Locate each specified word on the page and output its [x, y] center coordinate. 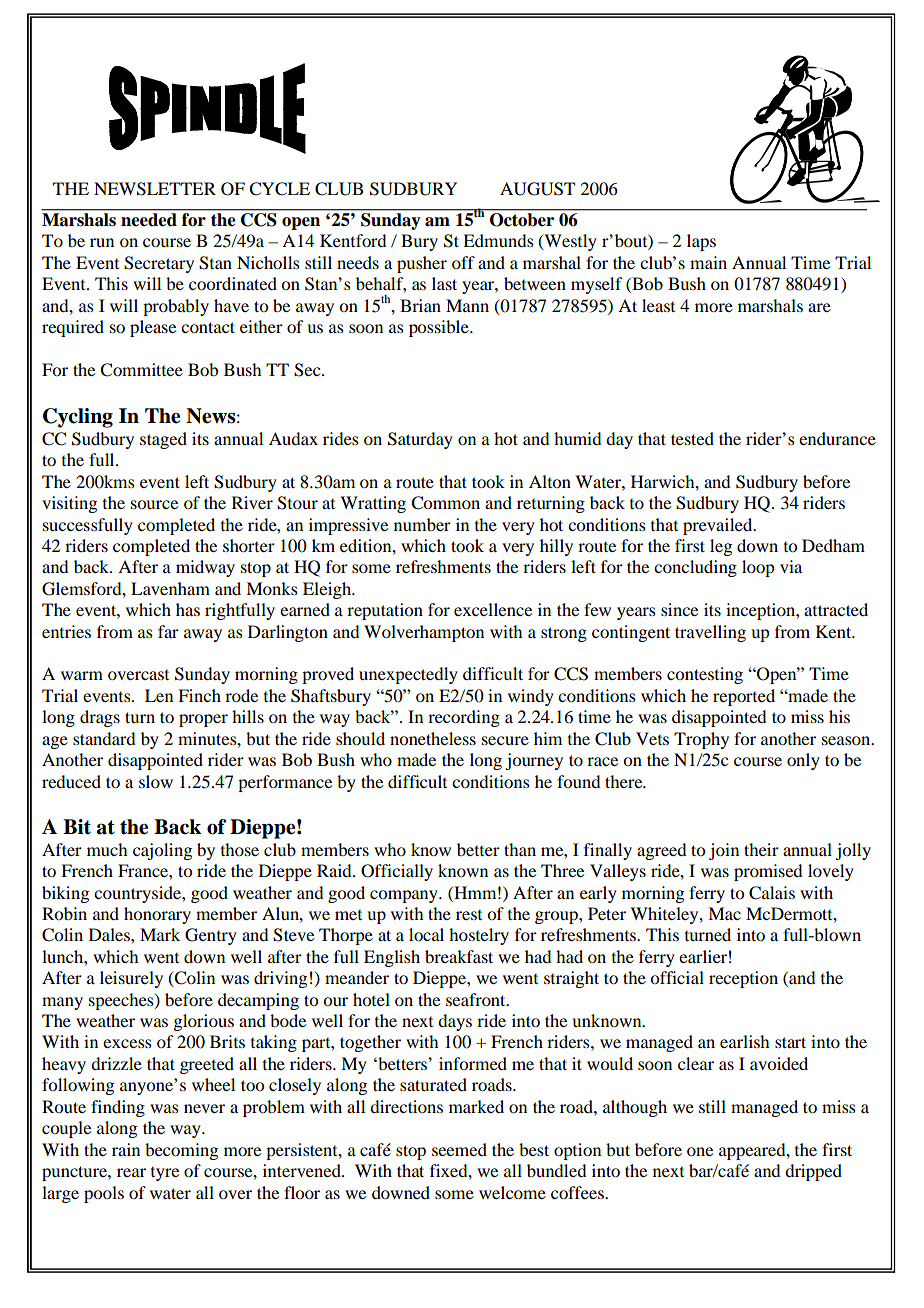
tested [692, 438]
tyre [165, 1174]
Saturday [420, 440]
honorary [157, 915]
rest [469, 915]
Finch [199, 695]
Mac [724, 913]
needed [149, 219]
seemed [459, 1149]
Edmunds [498, 240]
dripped [813, 1172]
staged [163, 440]
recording [464, 718]
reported [744, 697]
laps [701, 242]
